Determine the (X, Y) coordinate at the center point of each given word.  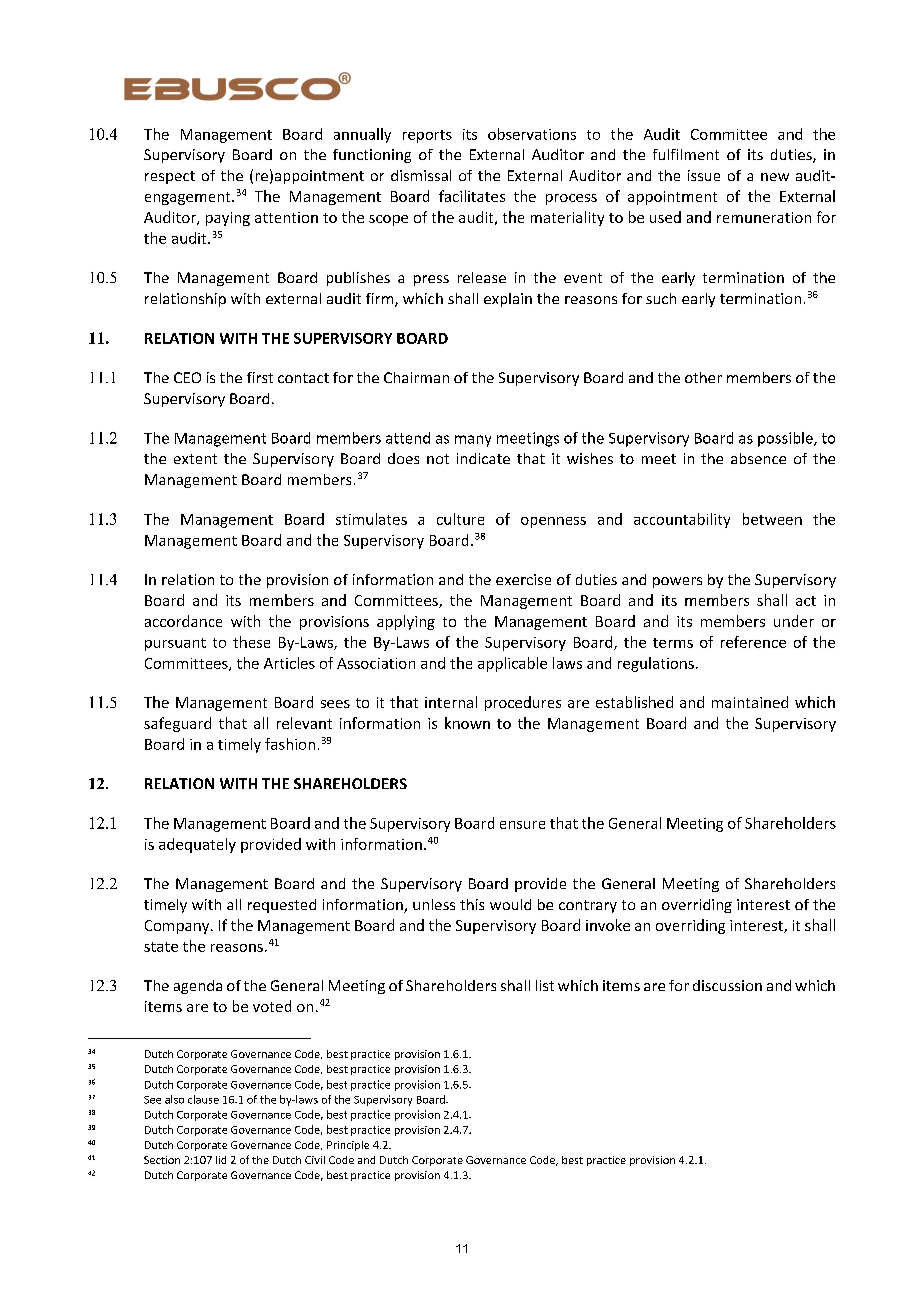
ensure (522, 825)
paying (228, 219)
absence (758, 458)
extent (195, 459)
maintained (750, 702)
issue (704, 175)
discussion (727, 985)
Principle (348, 1146)
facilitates (472, 196)
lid (221, 1160)
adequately (197, 845)
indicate (483, 458)
